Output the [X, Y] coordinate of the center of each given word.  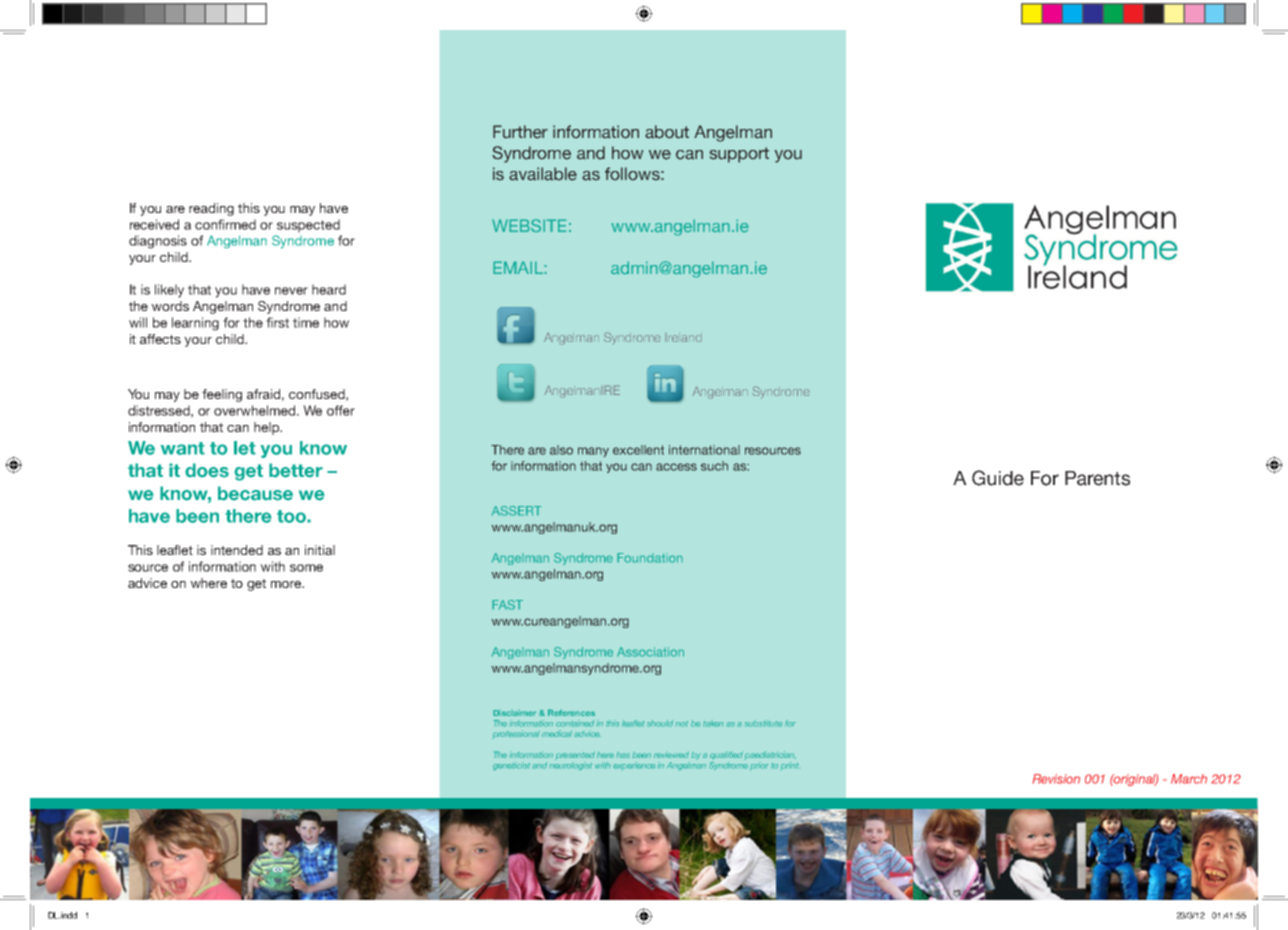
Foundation [650, 558]
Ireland [684, 338]
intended [237, 550]
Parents [1097, 478]
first [277, 322]
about [667, 132]
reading [211, 209]
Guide [998, 478]
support [739, 155]
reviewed [671, 754]
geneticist [511, 766]
